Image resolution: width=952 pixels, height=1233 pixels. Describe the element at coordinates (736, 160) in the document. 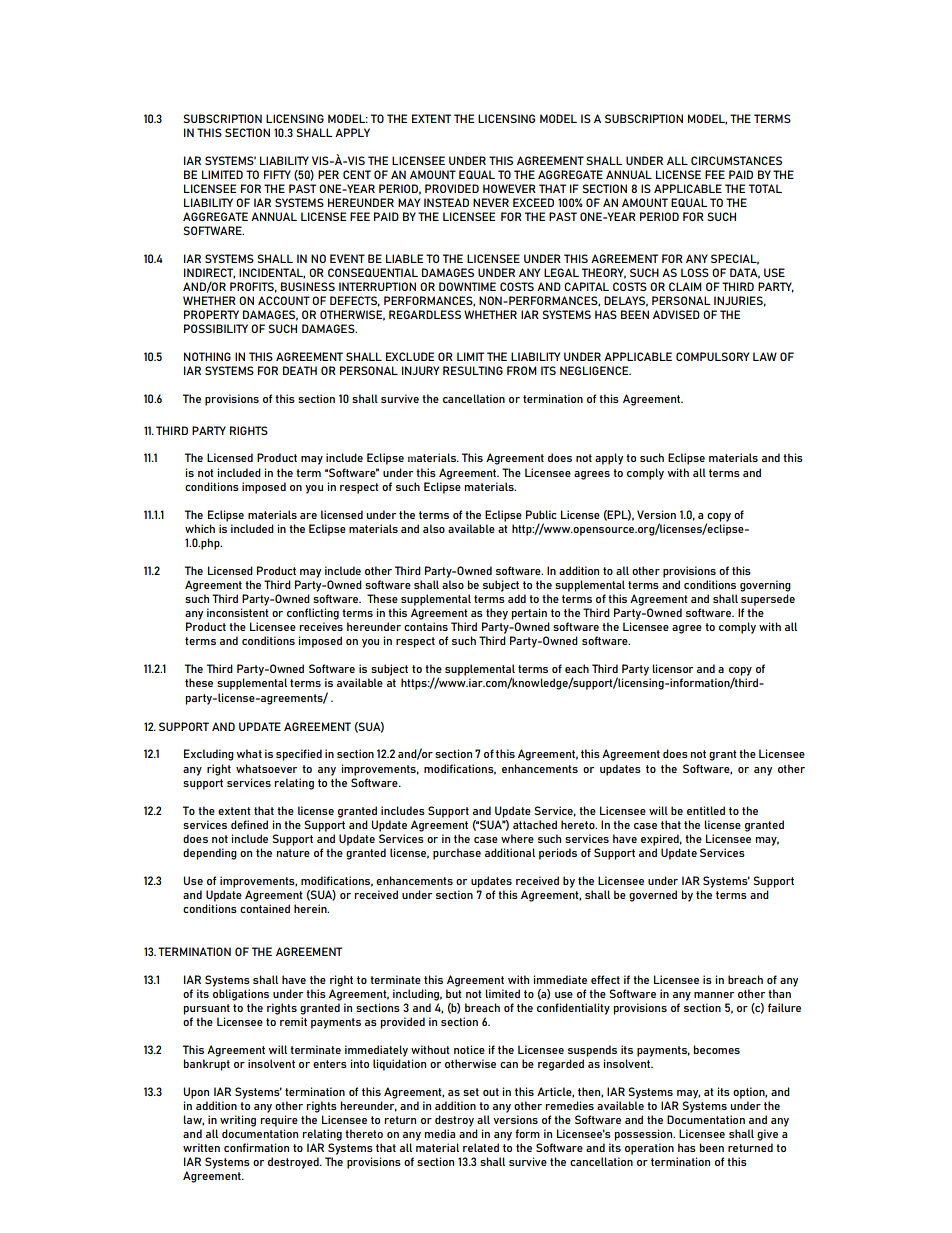

I see `CIRCUMSTANCES` at that location.
